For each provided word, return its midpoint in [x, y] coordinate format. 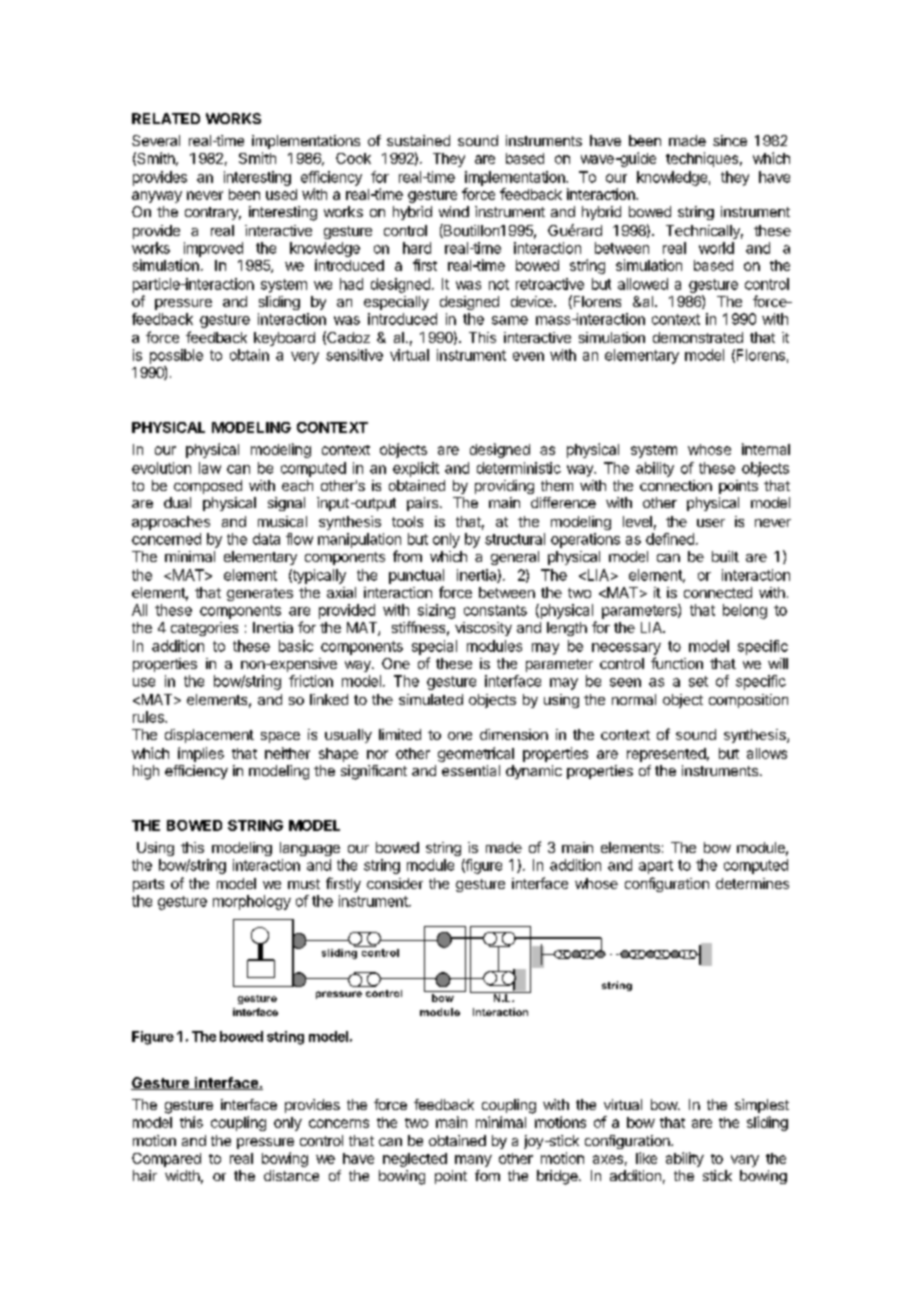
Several [156, 140]
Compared [166, 1160]
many [473, 1161]
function [677, 663]
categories [204, 629]
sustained [418, 140]
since [730, 140]
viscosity [483, 629]
